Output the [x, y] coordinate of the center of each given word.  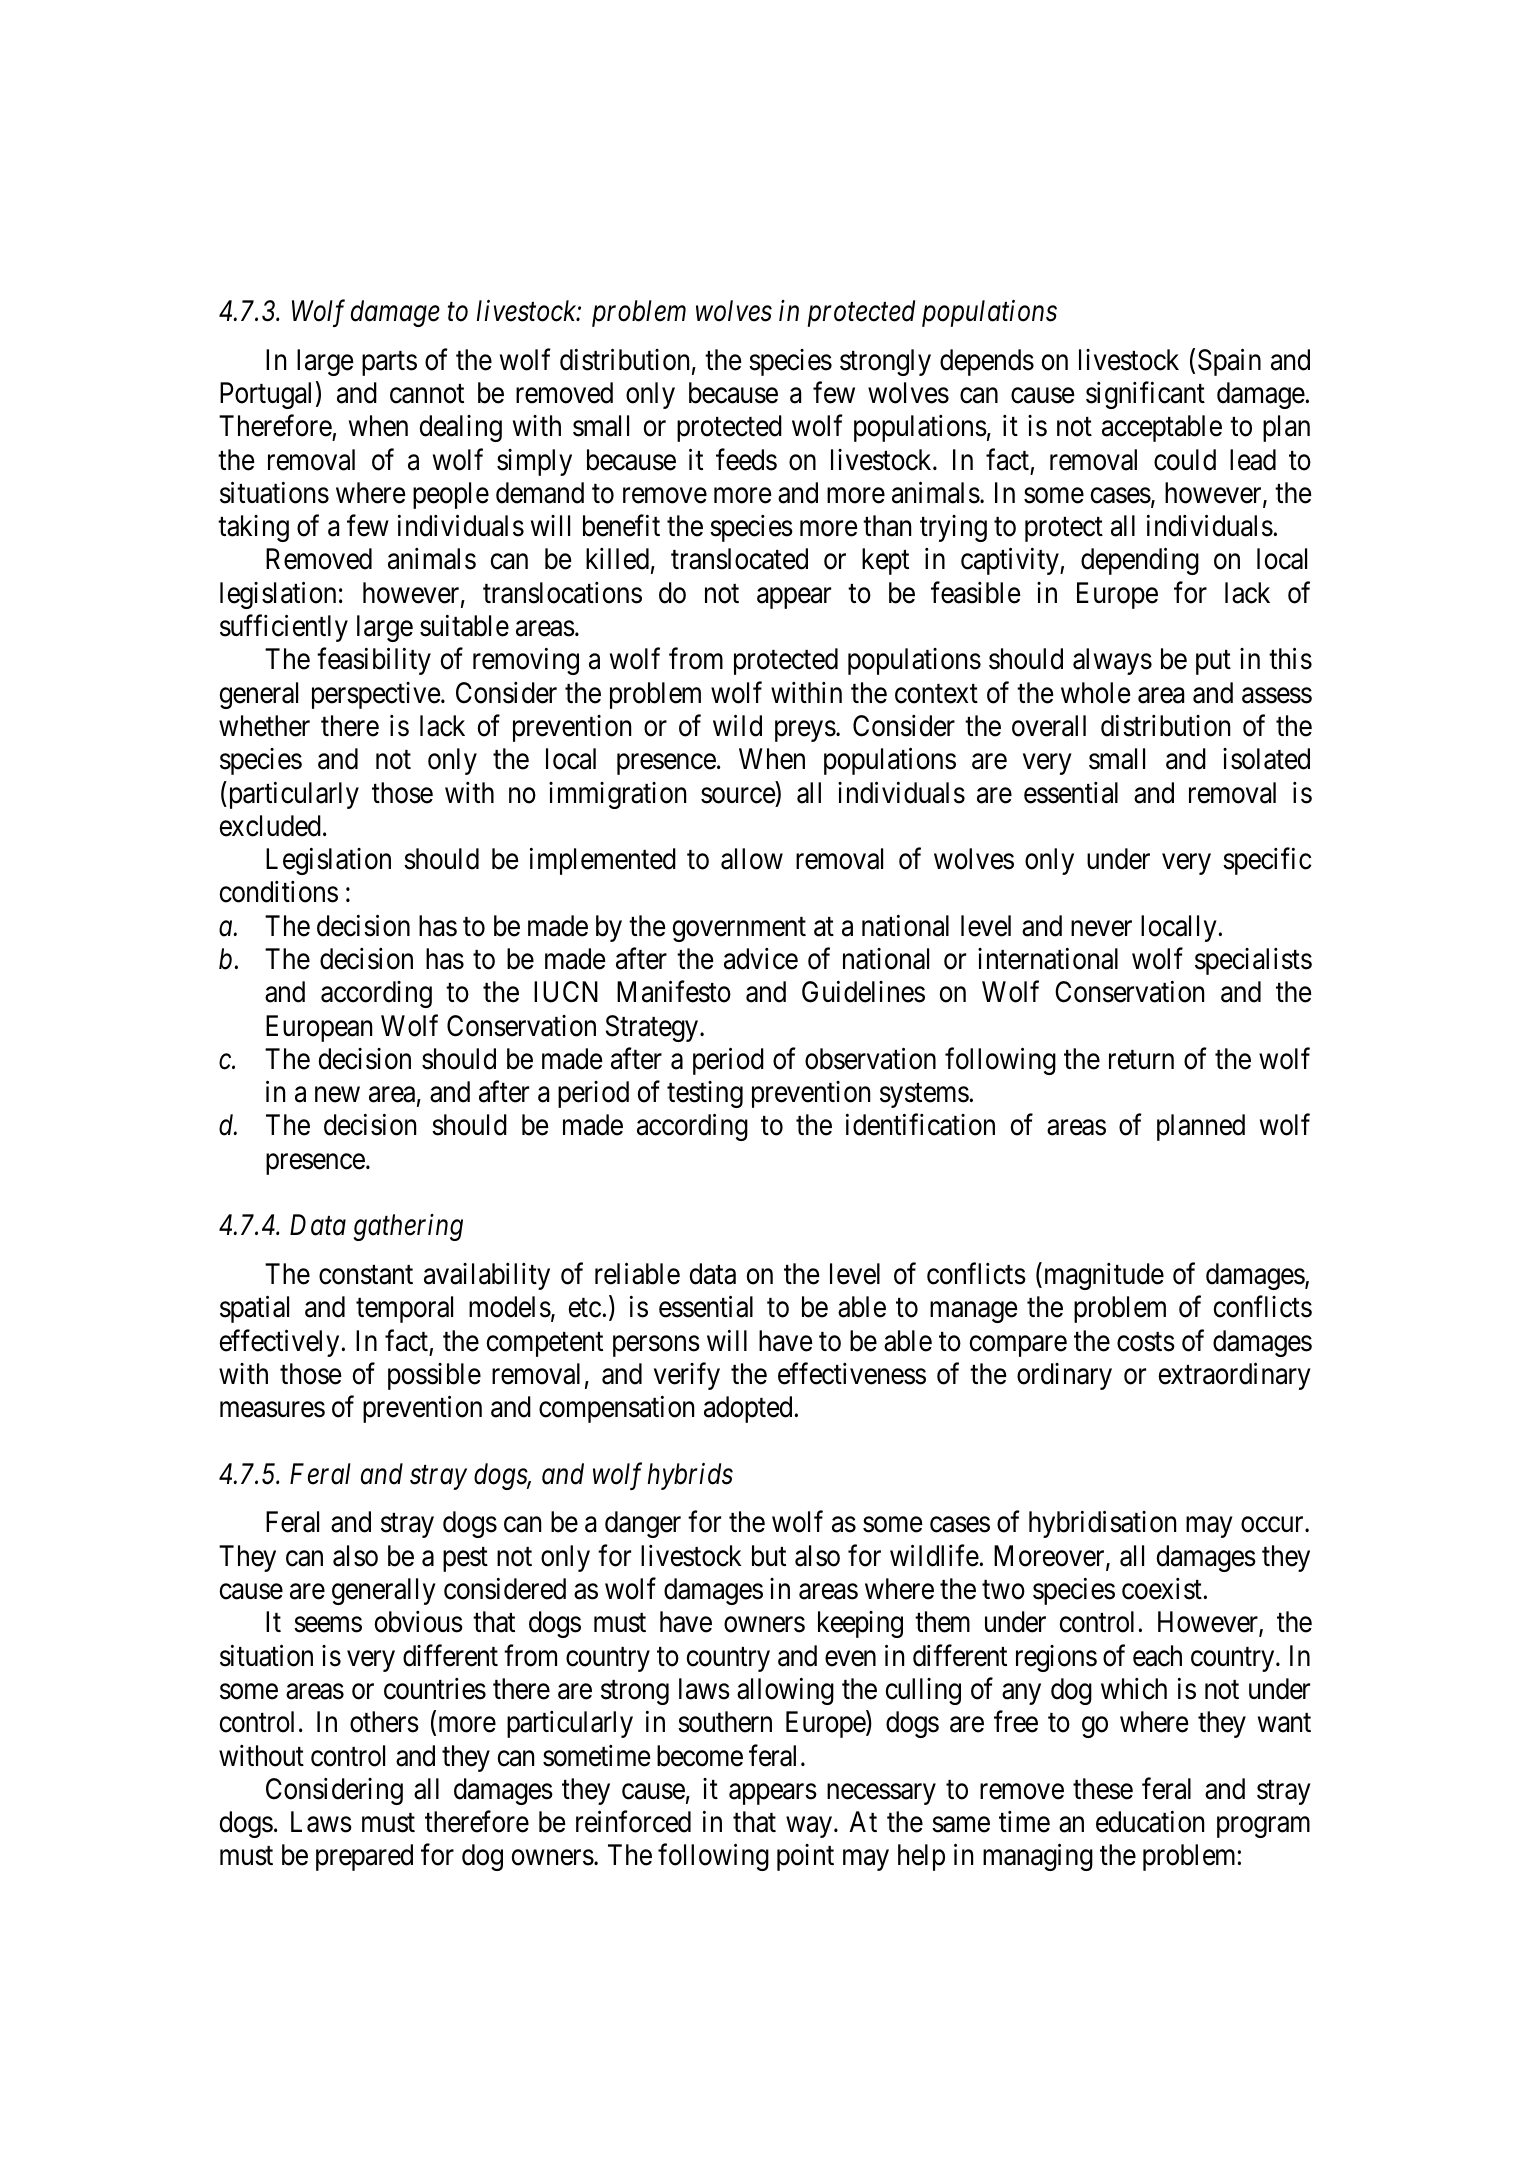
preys [805, 731]
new [337, 1095]
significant [1145, 395]
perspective [376, 695]
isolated [1266, 759]
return [1141, 1060]
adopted [748, 1409]
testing [705, 1094]
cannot [427, 394]
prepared [364, 1857]
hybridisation [1102, 1524]
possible [434, 1376]
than [887, 526]
